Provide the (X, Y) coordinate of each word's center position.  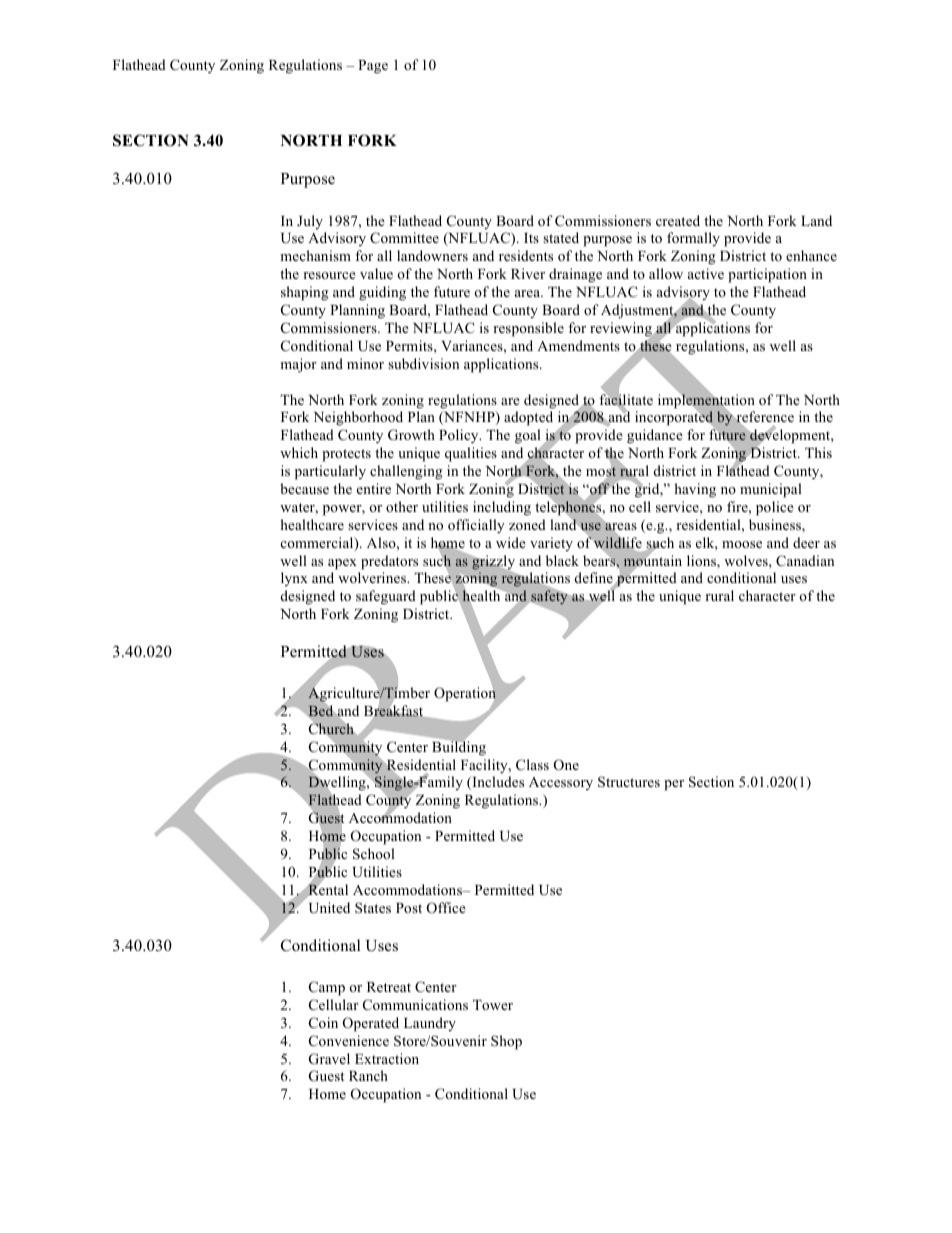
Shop (506, 1042)
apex (342, 564)
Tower (493, 1005)
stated (561, 237)
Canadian (805, 561)
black (562, 560)
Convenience (349, 1041)
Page (373, 67)
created (678, 220)
